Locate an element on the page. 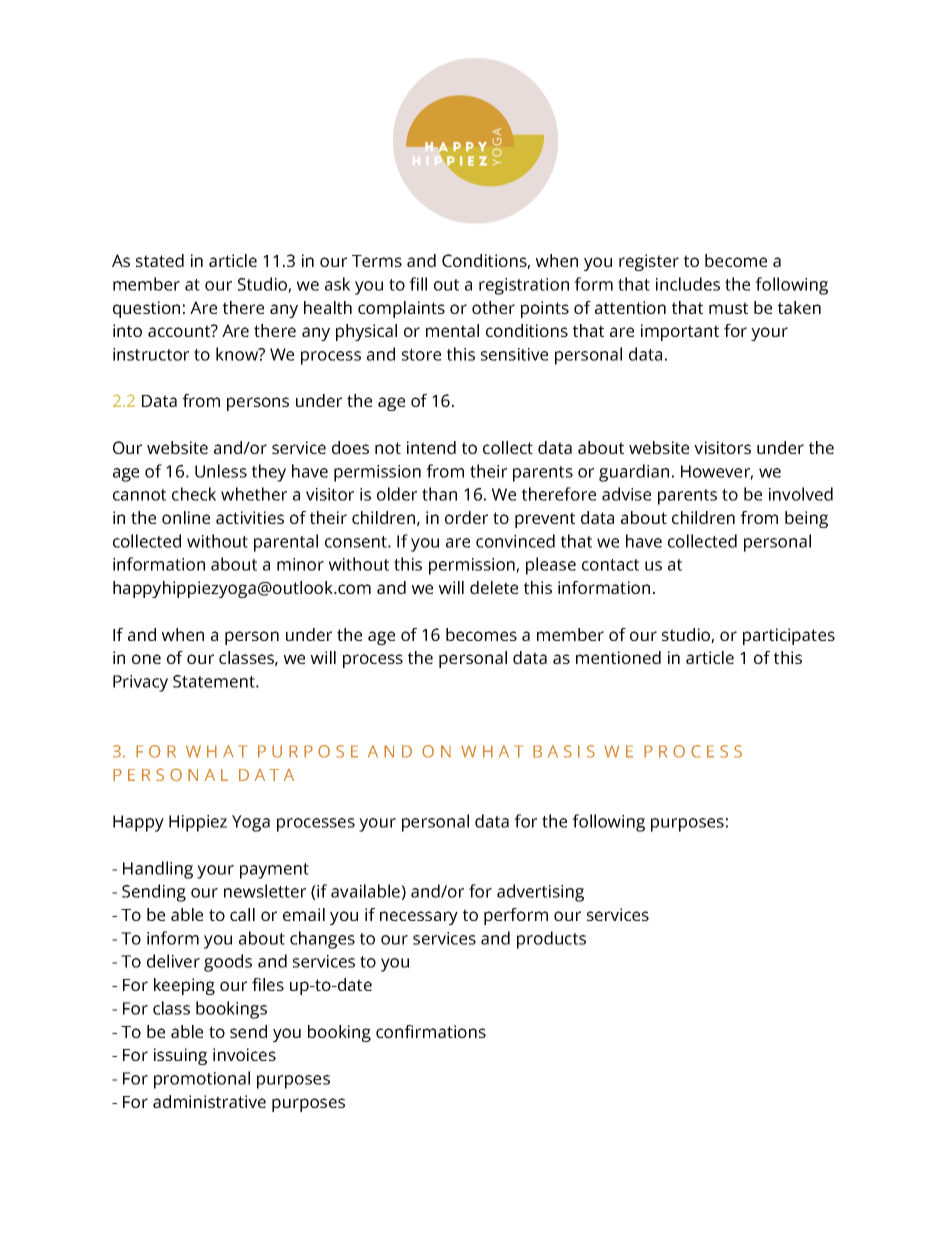  Handling is located at coordinates (158, 870).
